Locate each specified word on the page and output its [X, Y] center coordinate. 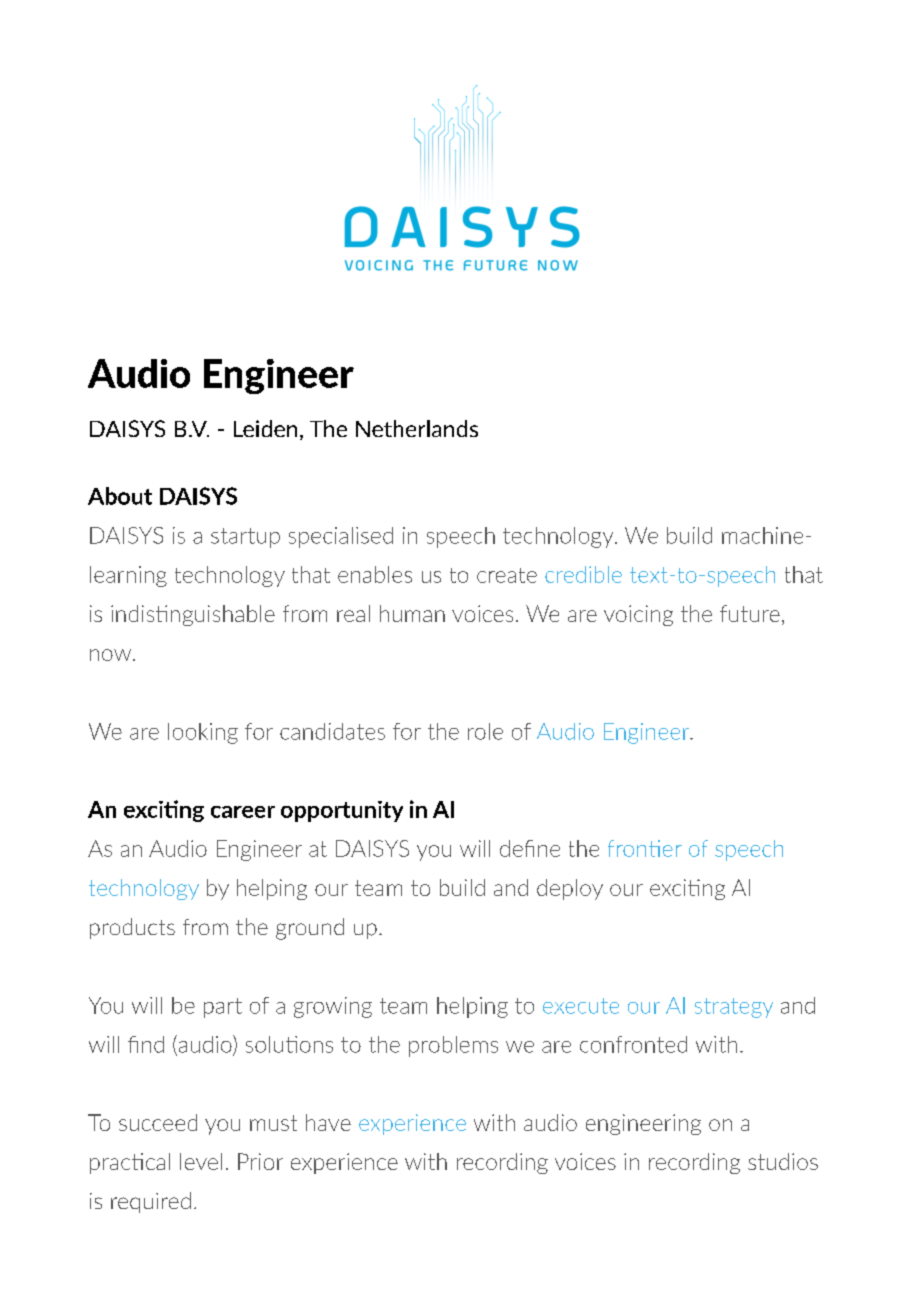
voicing [638, 615]
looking [203, 733]
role [485, 731]
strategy [734, 1008]
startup [245, 538]
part [223, 1008]
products [132, 928]
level [201, 1161]
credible [583, 574]
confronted [633, 1044]
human [412, 613]
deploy [570, 889]
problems [453, 1046]
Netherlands [417, 428]
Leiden [265, 428]
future [750, 613]
